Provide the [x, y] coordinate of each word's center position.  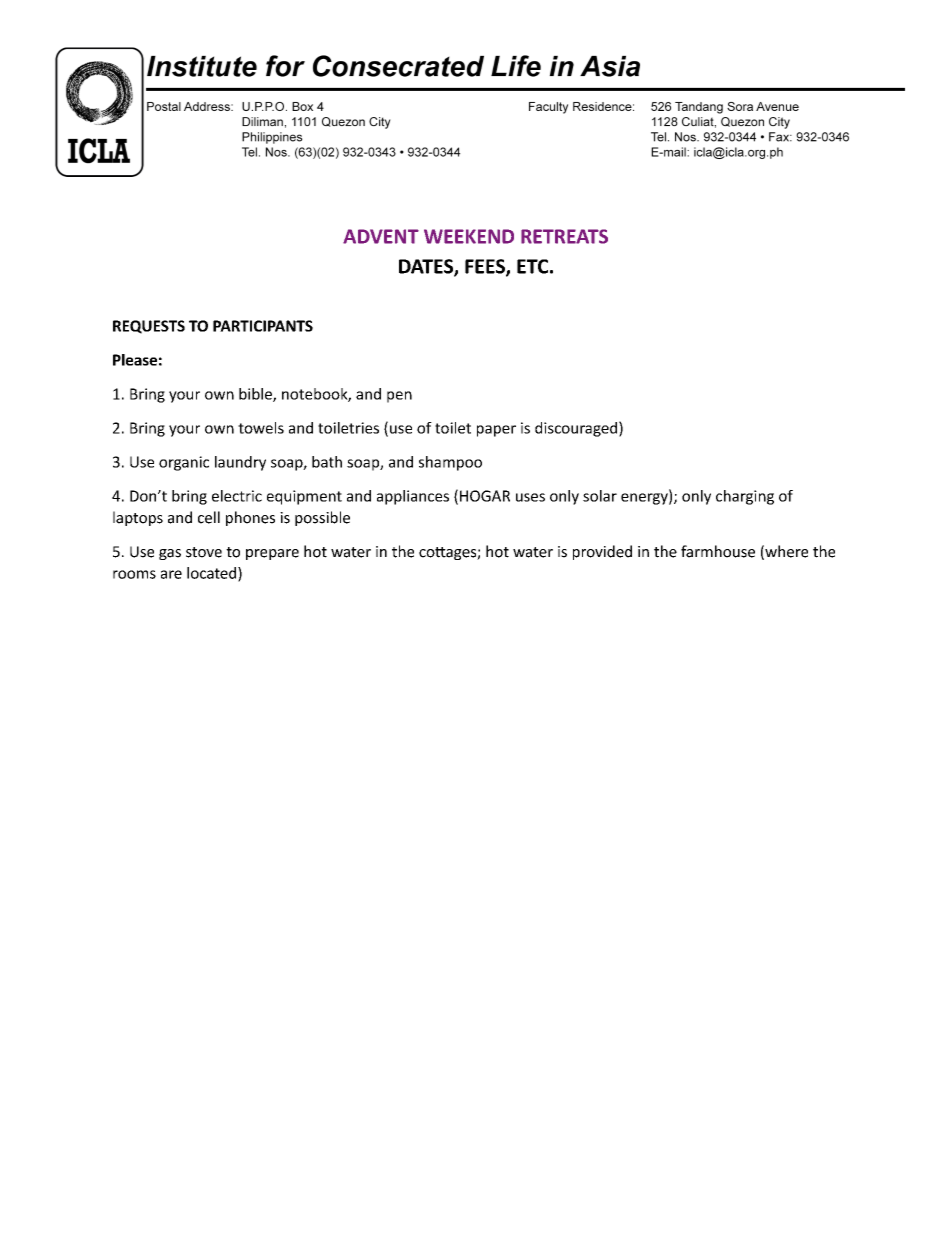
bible [256, 395]
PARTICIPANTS [263, 326]
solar [600, 496]
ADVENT [381, 236]
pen [399, 397]
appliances [413, 497]
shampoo [450, 463]
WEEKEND [469, 236]
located [213, 574]
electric [237, 496]
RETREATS [564, 236]
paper [496, 431]
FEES [486, 267]
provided [602, 552]
